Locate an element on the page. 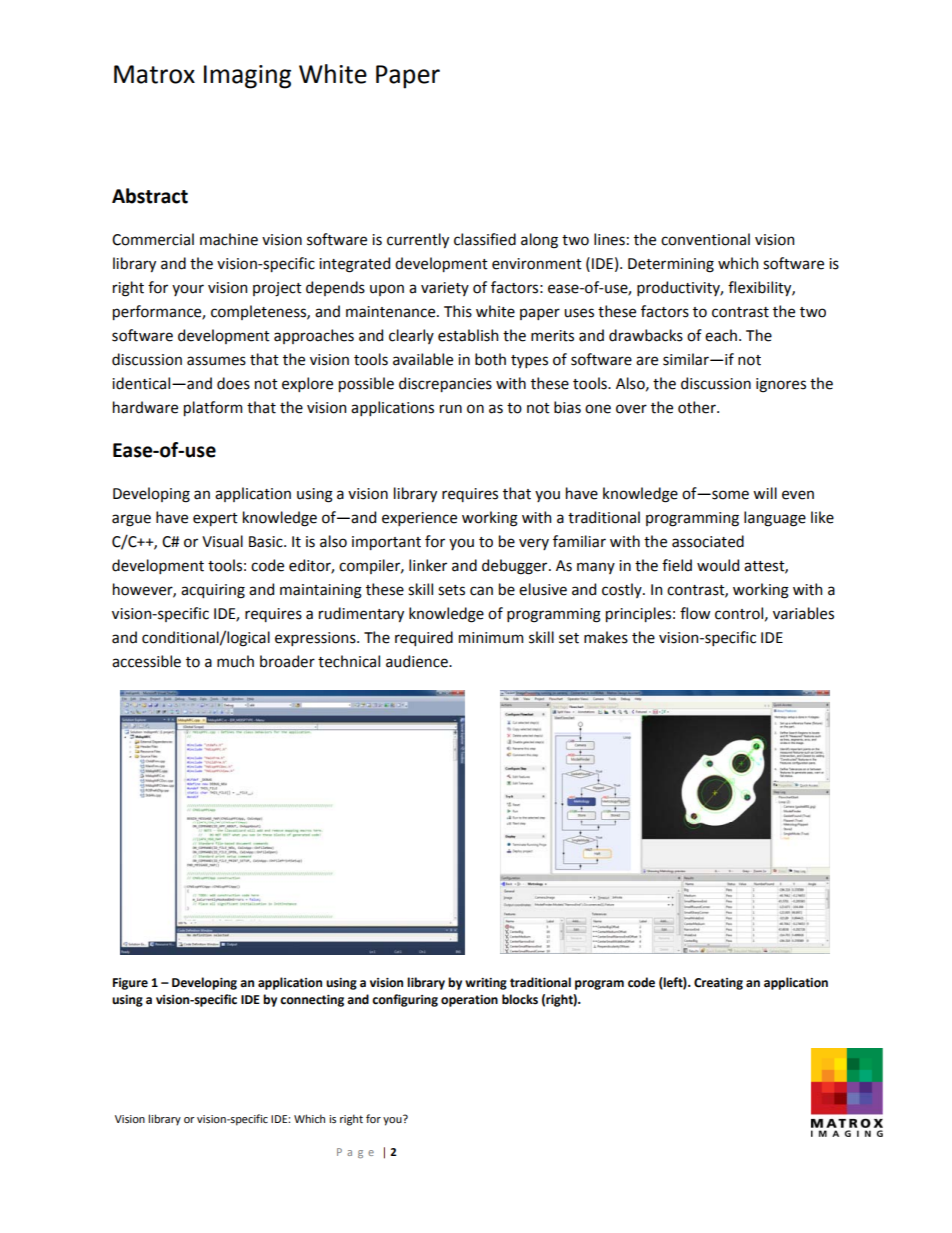 The width and height of the page is (952, 1233). will is located at coordinates (765, 493).
